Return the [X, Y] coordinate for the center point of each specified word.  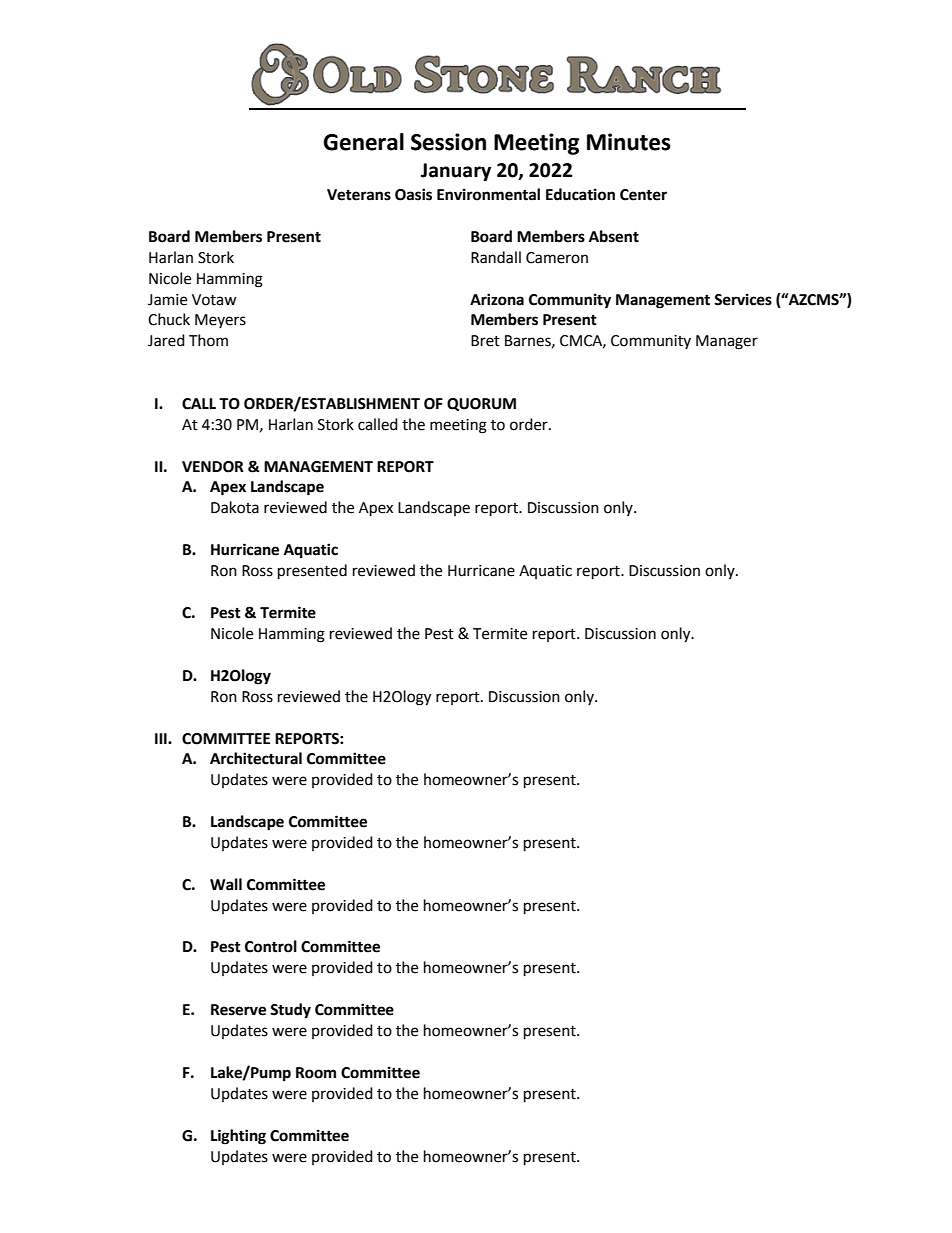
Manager [727, 342]
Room [316, 1073]
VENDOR [213, 467]
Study [290, 1011]
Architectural [256, 758]
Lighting [238, 1137]
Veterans [359, 195]
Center [643, 195]
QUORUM [481, 404]
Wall [226, 884]
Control [271, 946]
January [456, 172]
